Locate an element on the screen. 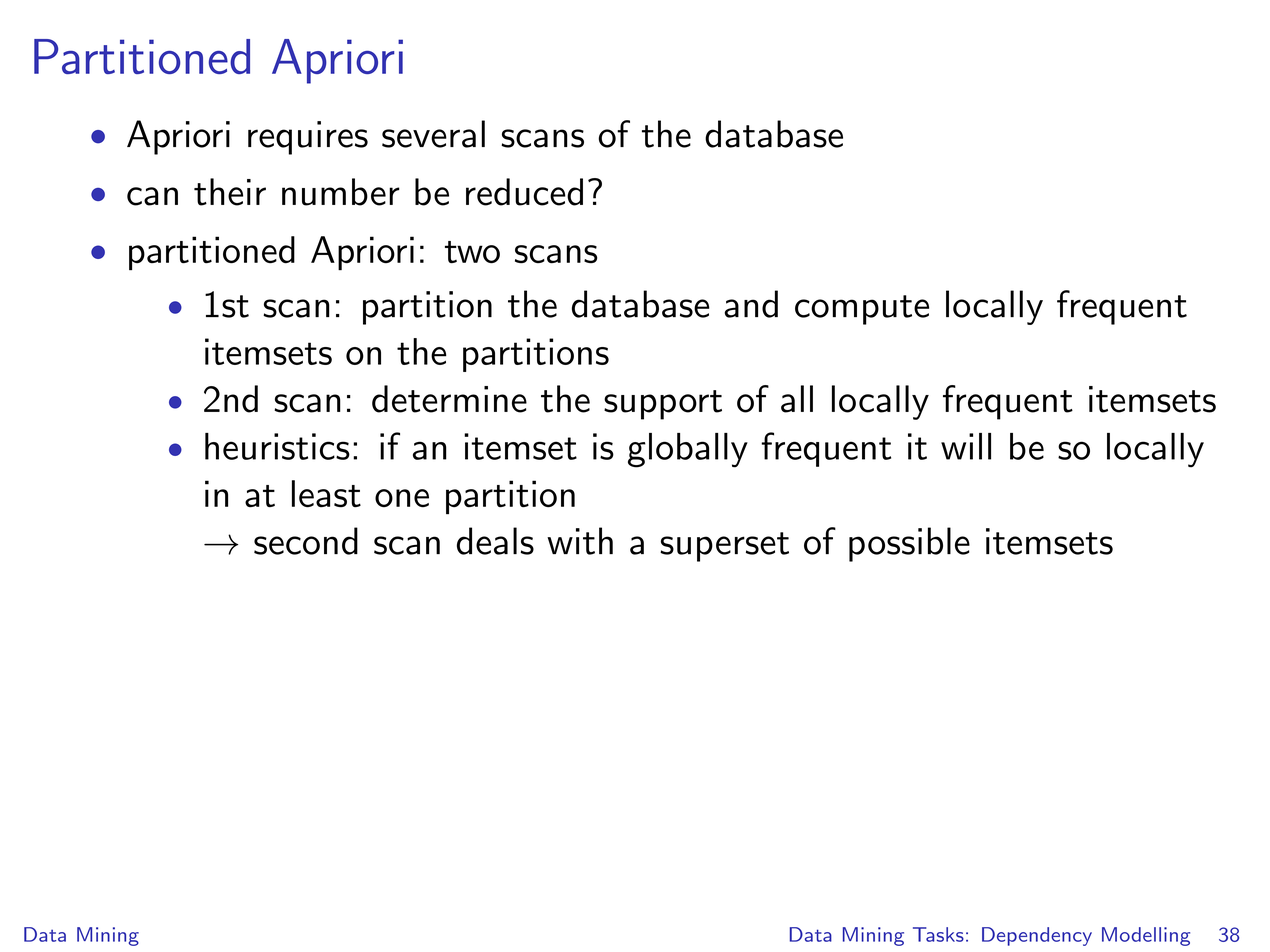 Image resolution: width=1270 pixels, height=952 pixels. possible is located at coordinates (909, 544).
